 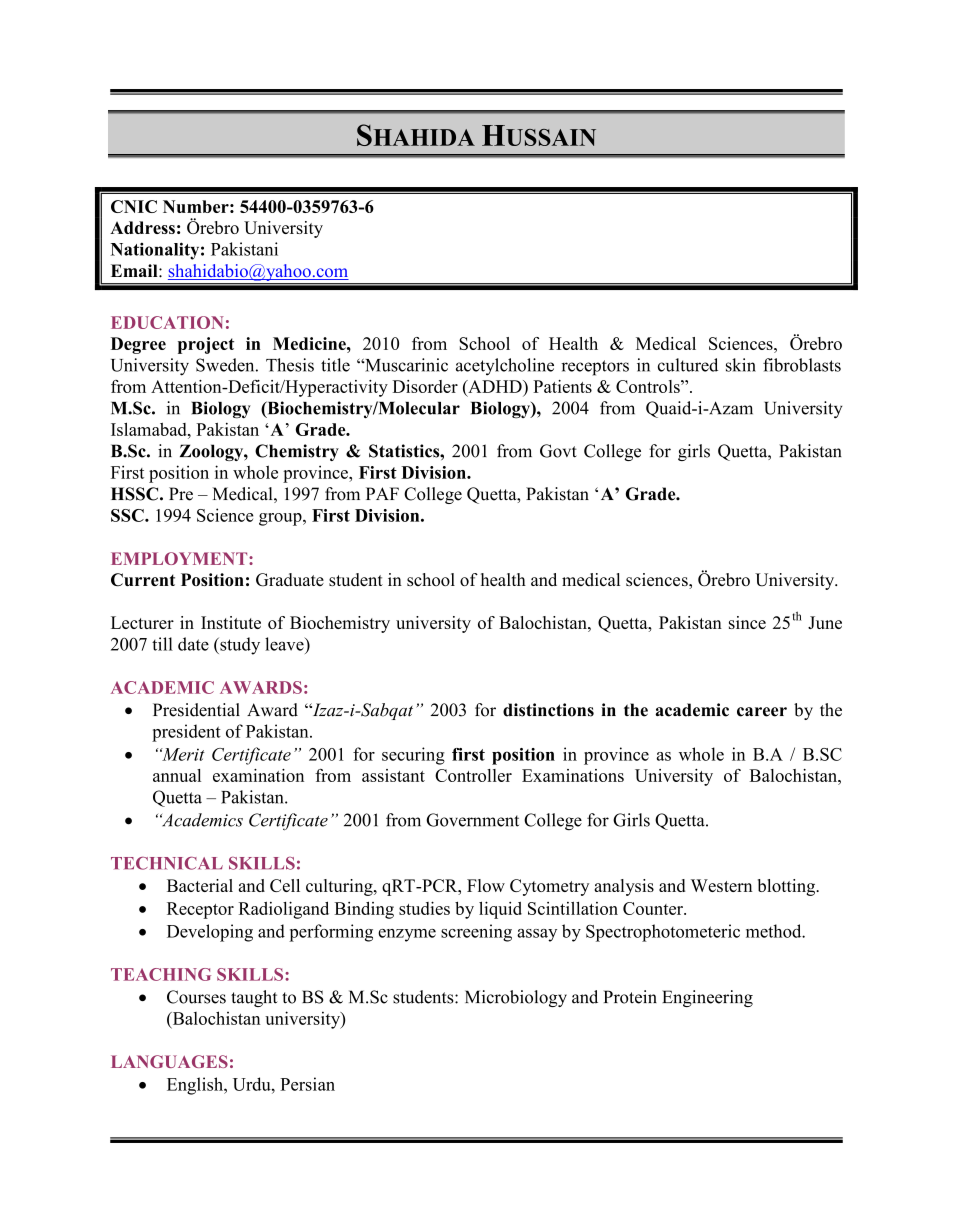 I want to click on Protein, so click(x=630, y=997).
